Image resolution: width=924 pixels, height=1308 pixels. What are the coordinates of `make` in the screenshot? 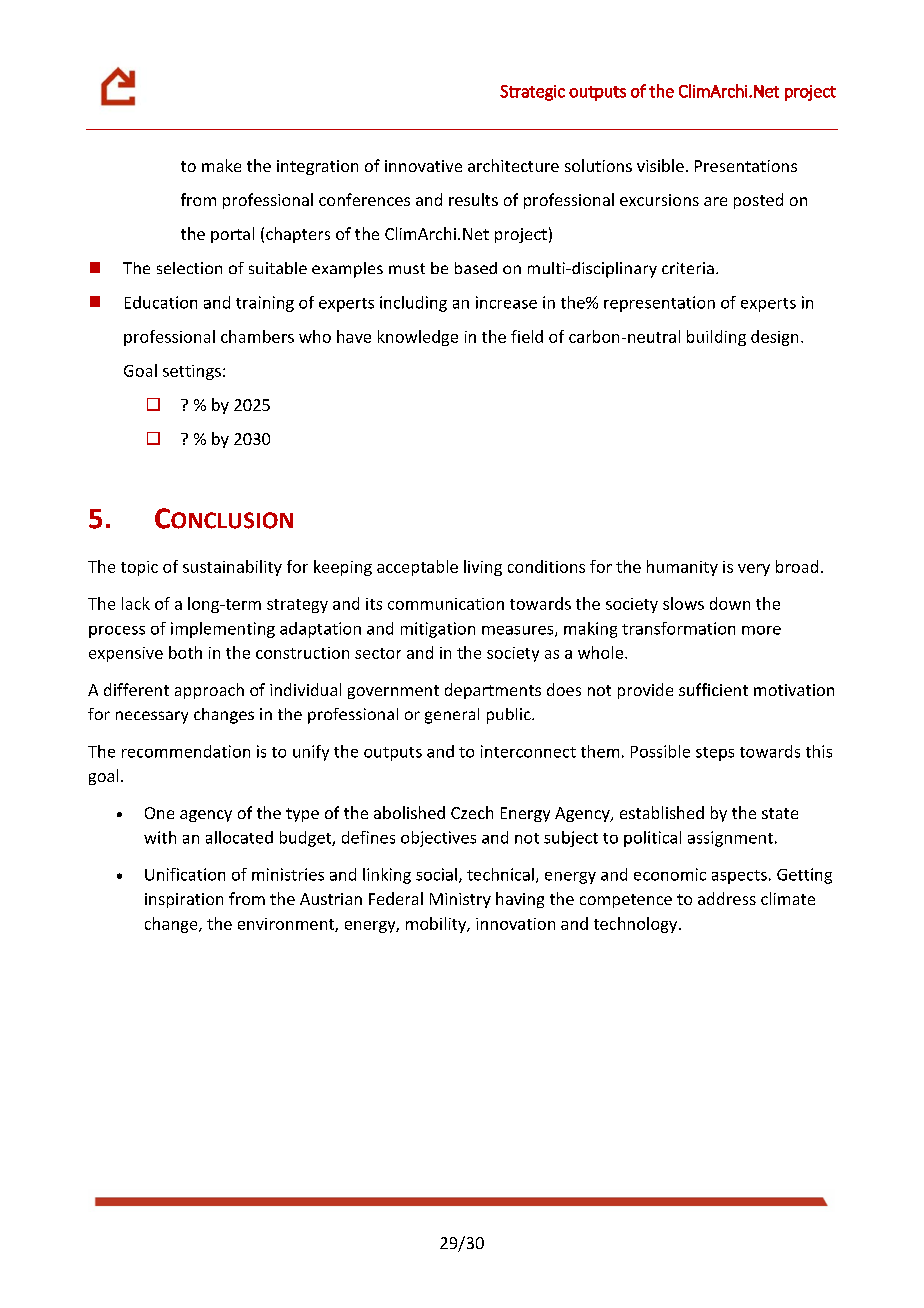 It's located at (221, 165).
